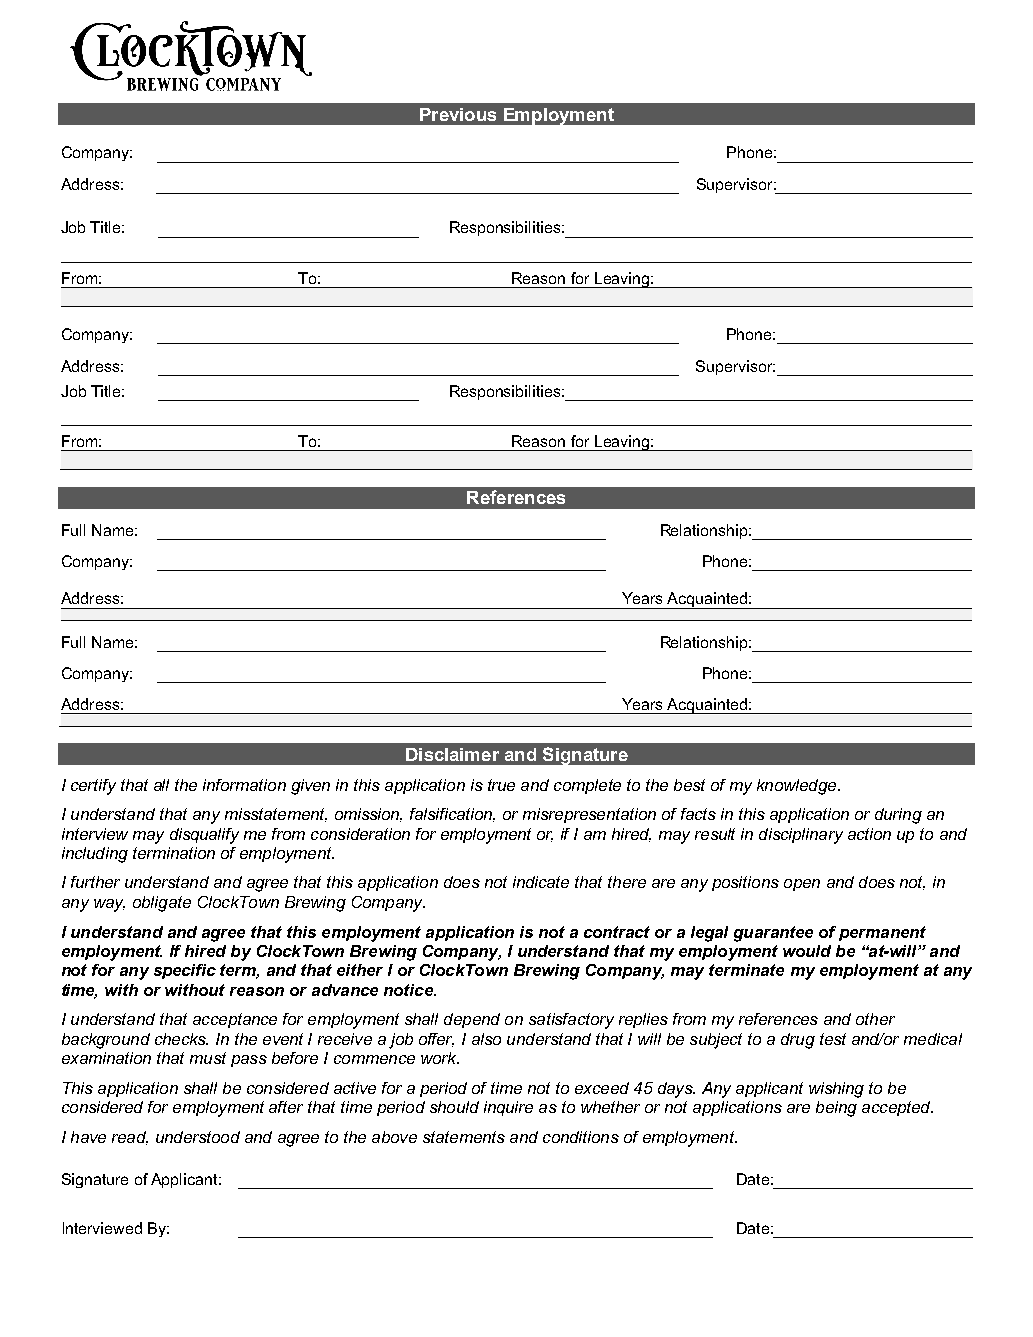 The height and width of the page is (1337, 1033). I want to click on information, so click(244, 785).
